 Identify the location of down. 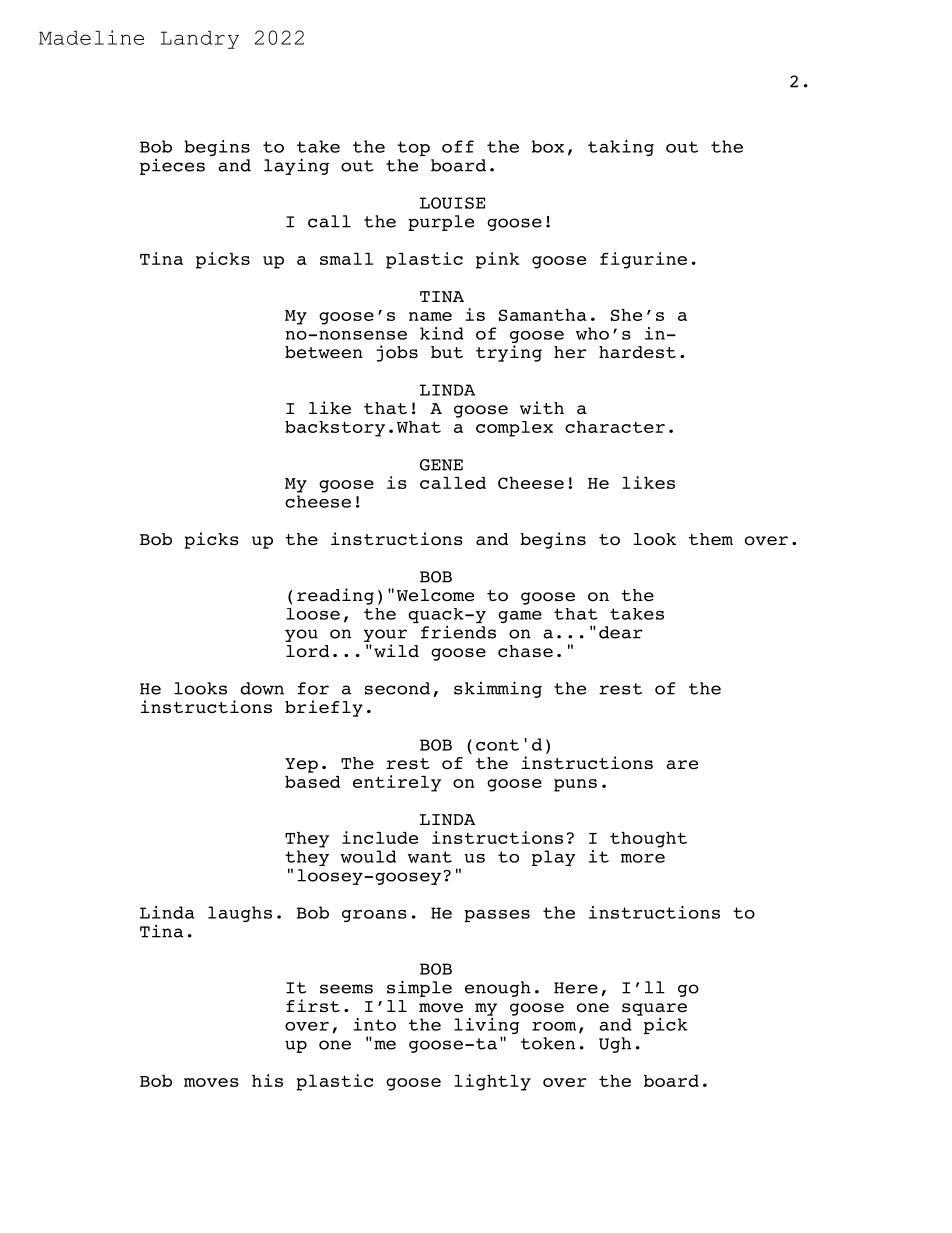
(262, 688).
